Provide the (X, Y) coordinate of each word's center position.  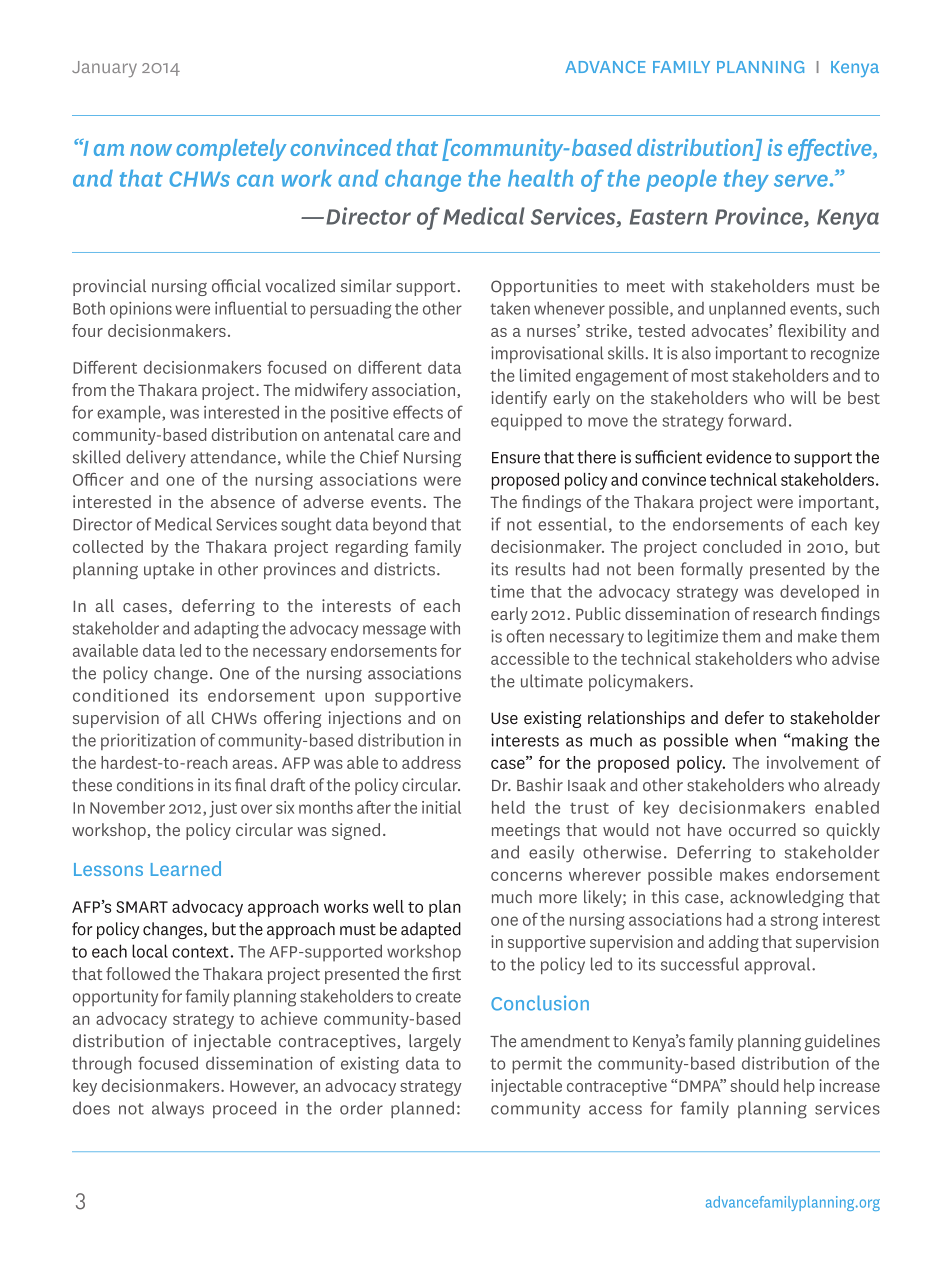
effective (831, 150)
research (784, 613)
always (178, 1110)
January (104, 69)
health (540, 178)
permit (537, 1065)
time (507, 591)
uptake (169, 570)
